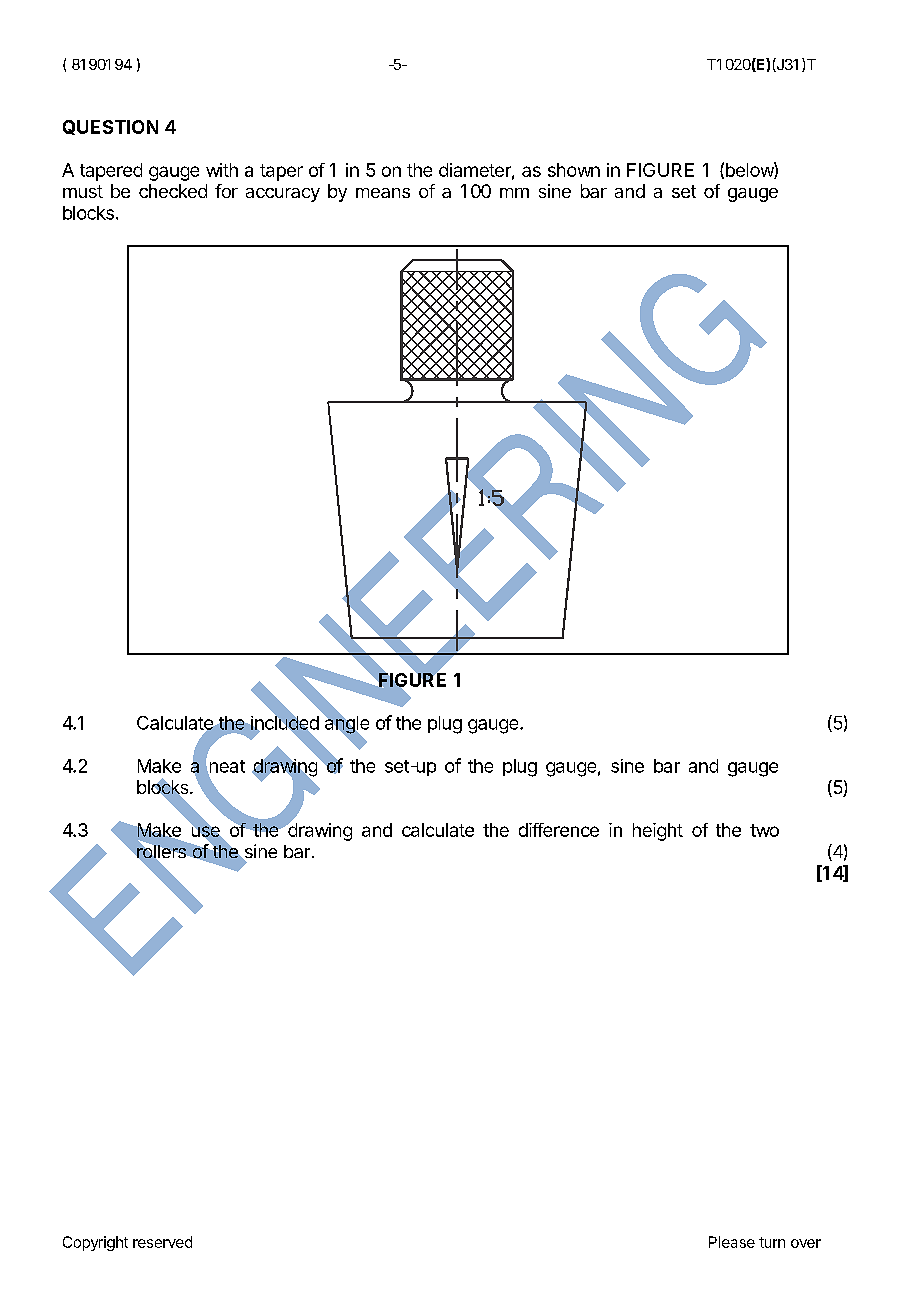  What do you see at coordinates (574, 170) in the screenshot?
I see `shown` at bounding box center [574, 170].
